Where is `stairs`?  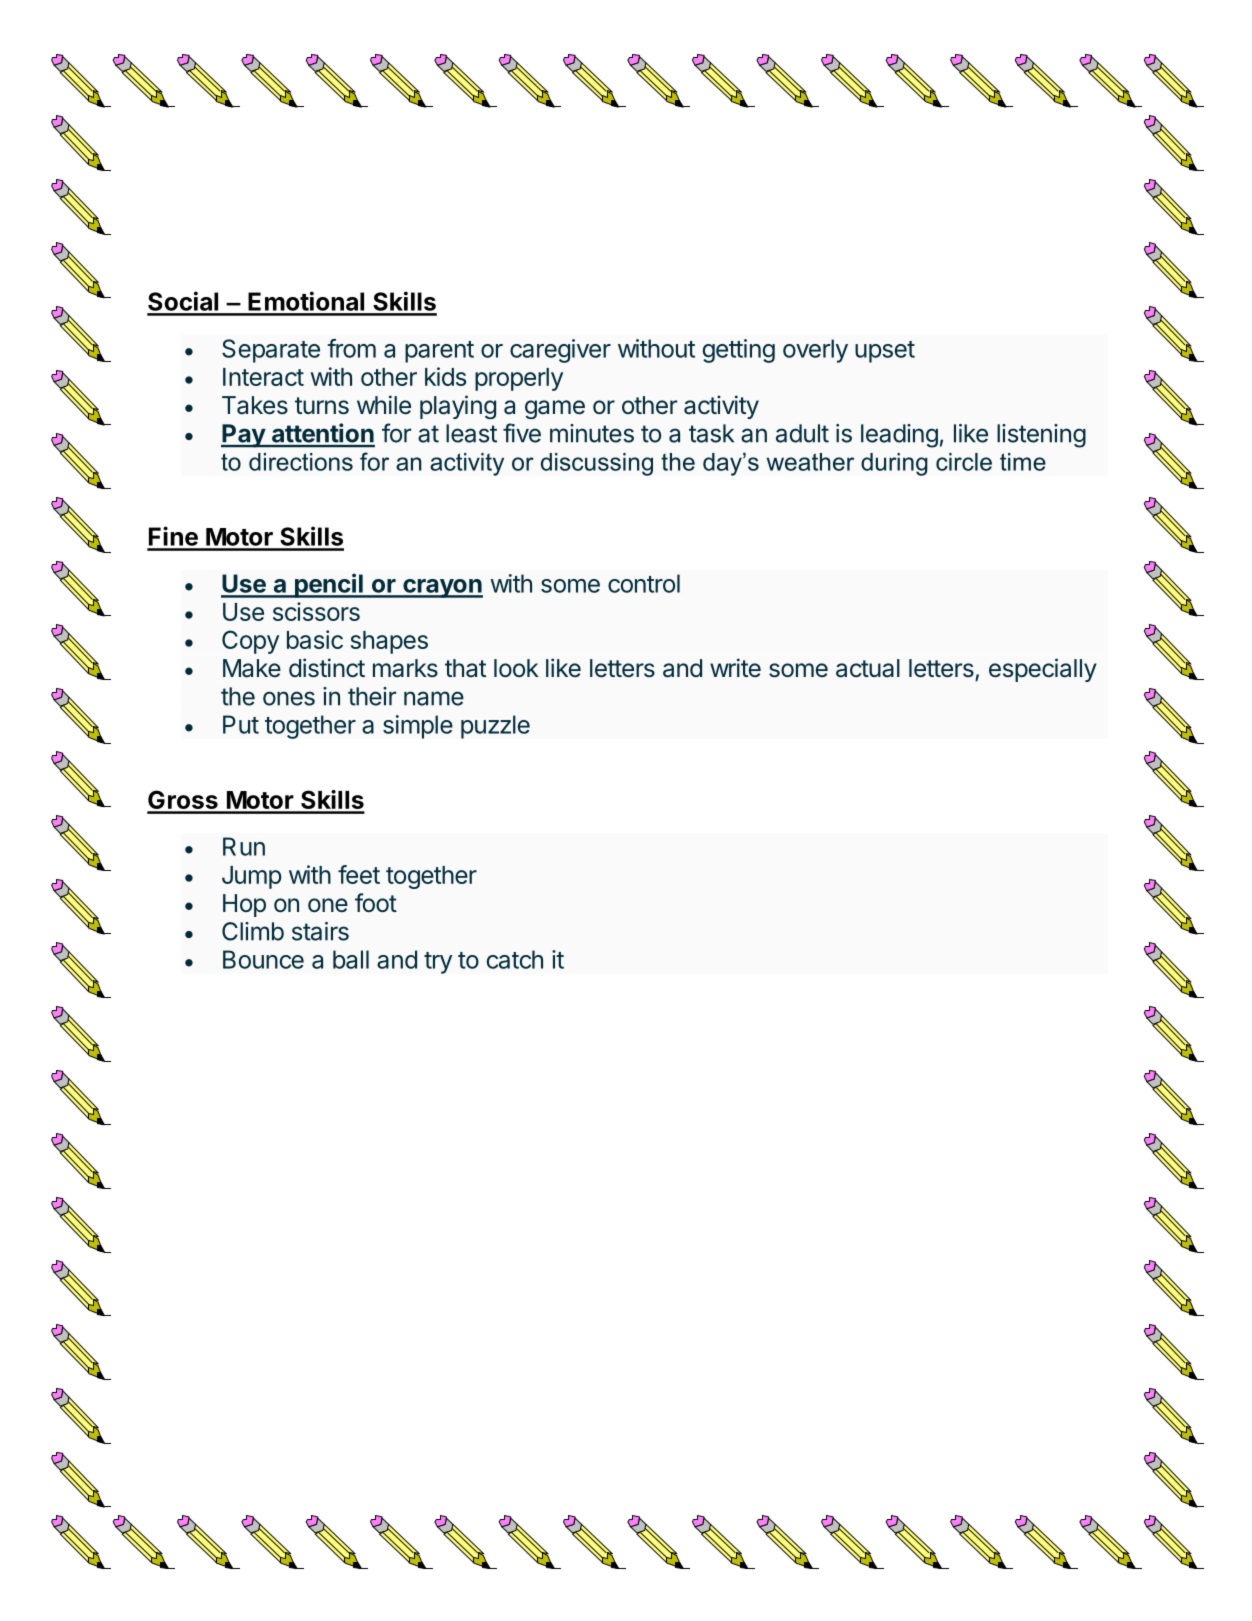 stairs is located at coordinates (320, 931).
